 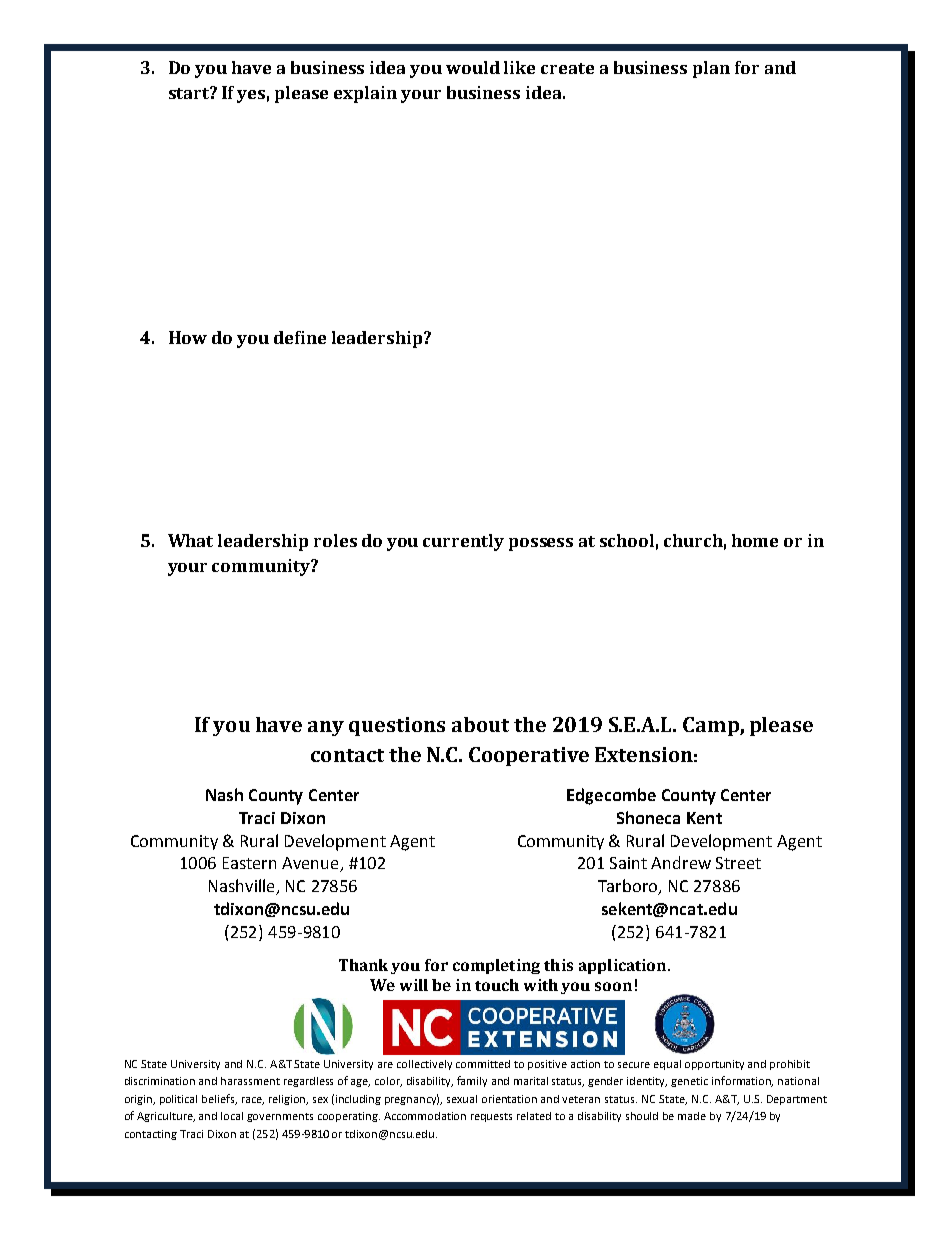 I want to click on about, so click(x=480, y=724).
